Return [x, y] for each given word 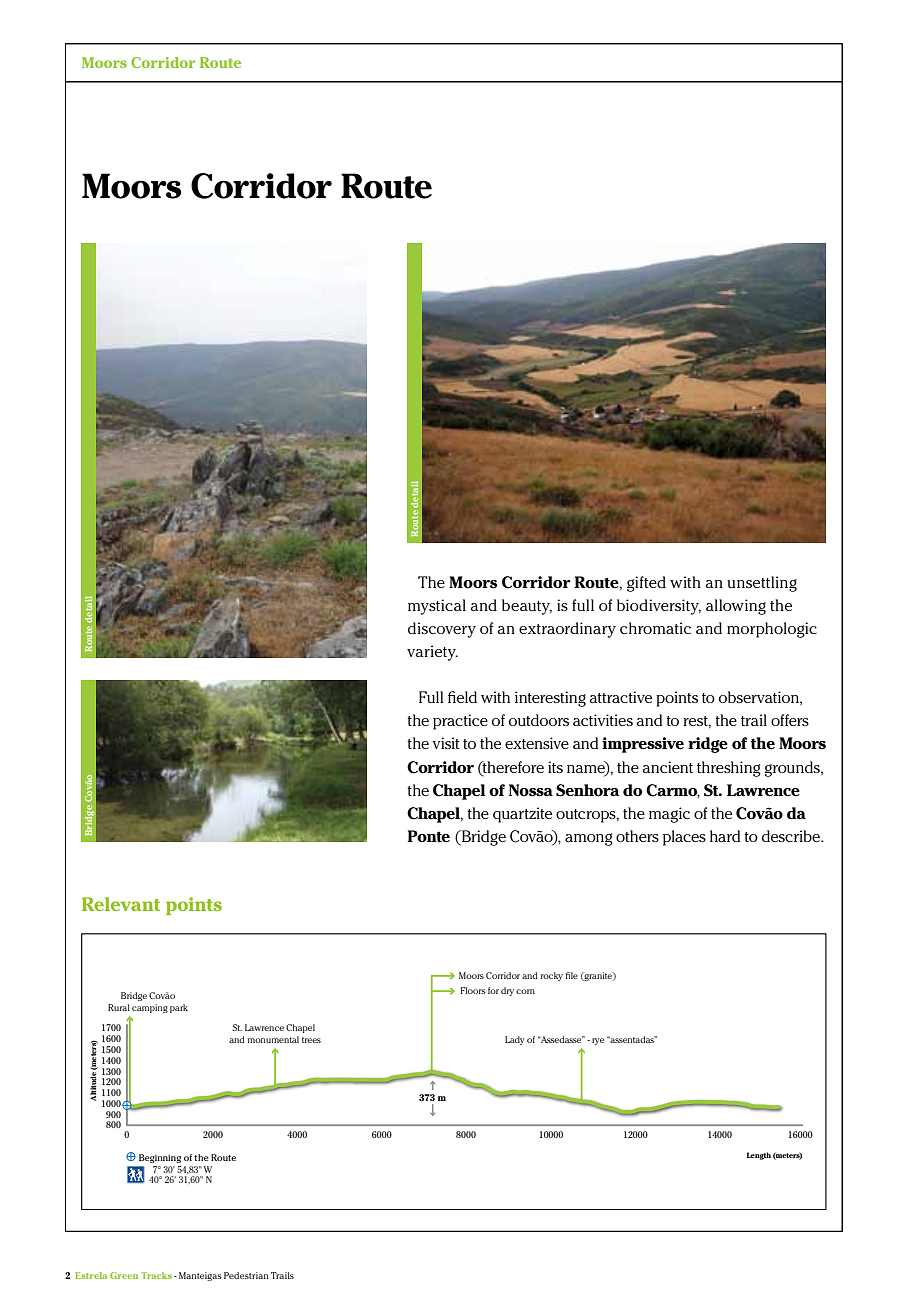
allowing [736, 607]
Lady [515, 1040]
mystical [437, 607]
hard [725, 836]
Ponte [428, 836]
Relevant [121, 904]
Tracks [156, 1275]
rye [598, 1041]
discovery [442, 630]
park [179, 1008]
